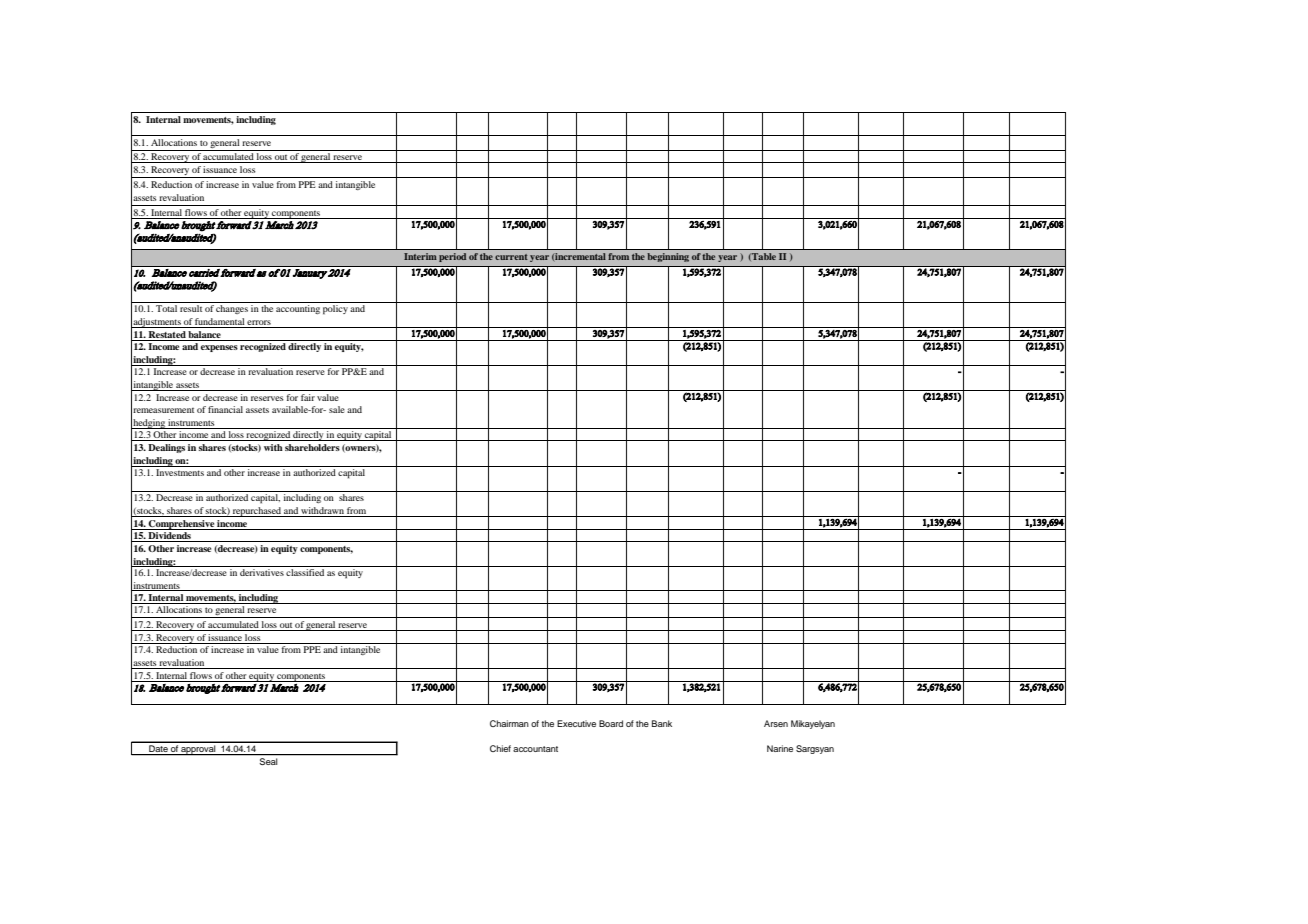 The width and height of the page is (1308, 924). What do you see at coordinates (312, 447) in the page?
I see `shareholders` at bounding box center [312, 447].
